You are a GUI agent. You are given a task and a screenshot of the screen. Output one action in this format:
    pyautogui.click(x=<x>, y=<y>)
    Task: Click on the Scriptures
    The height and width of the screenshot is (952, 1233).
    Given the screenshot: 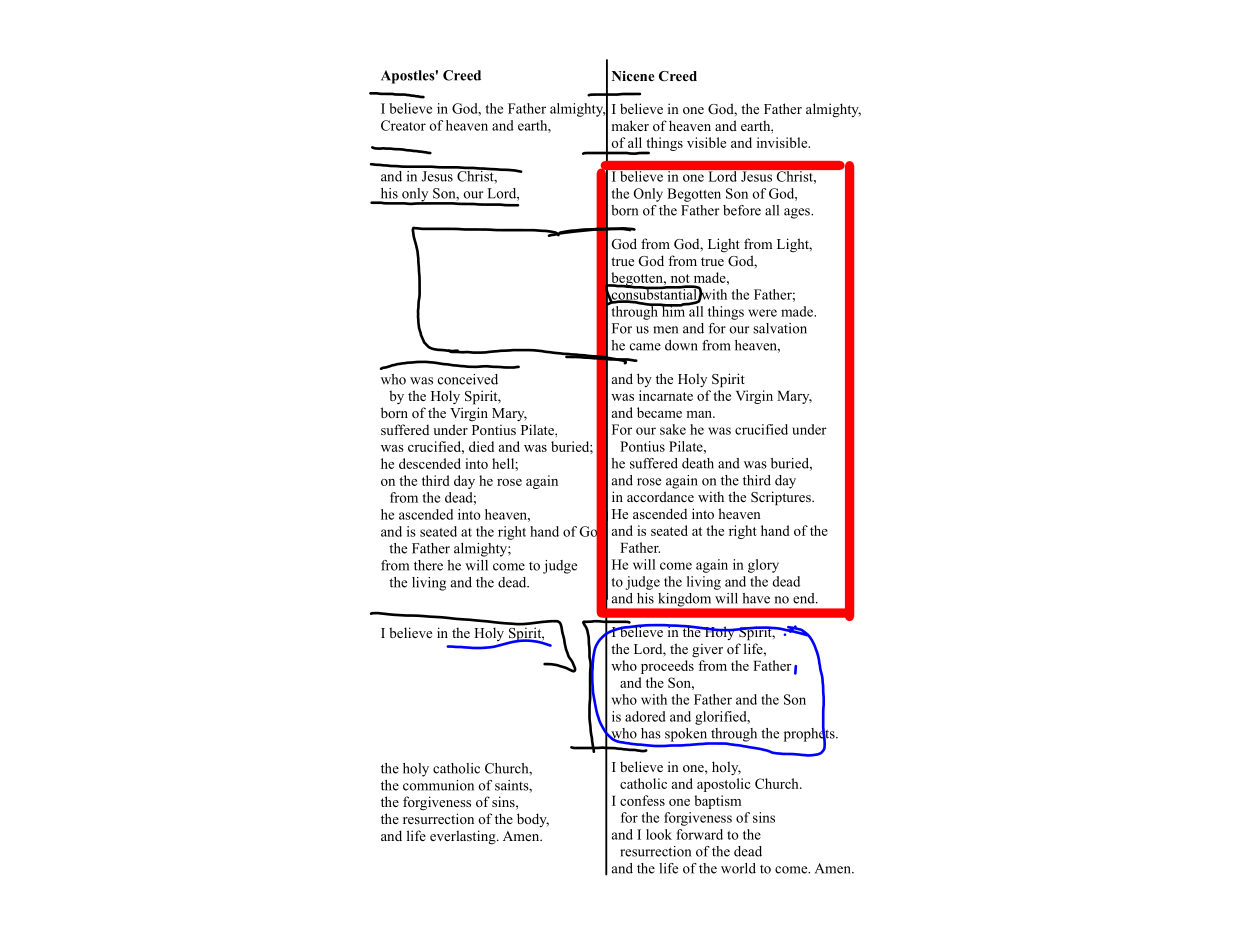 What is the action you would take?
    pyautogui.click(x=782, y=498)
